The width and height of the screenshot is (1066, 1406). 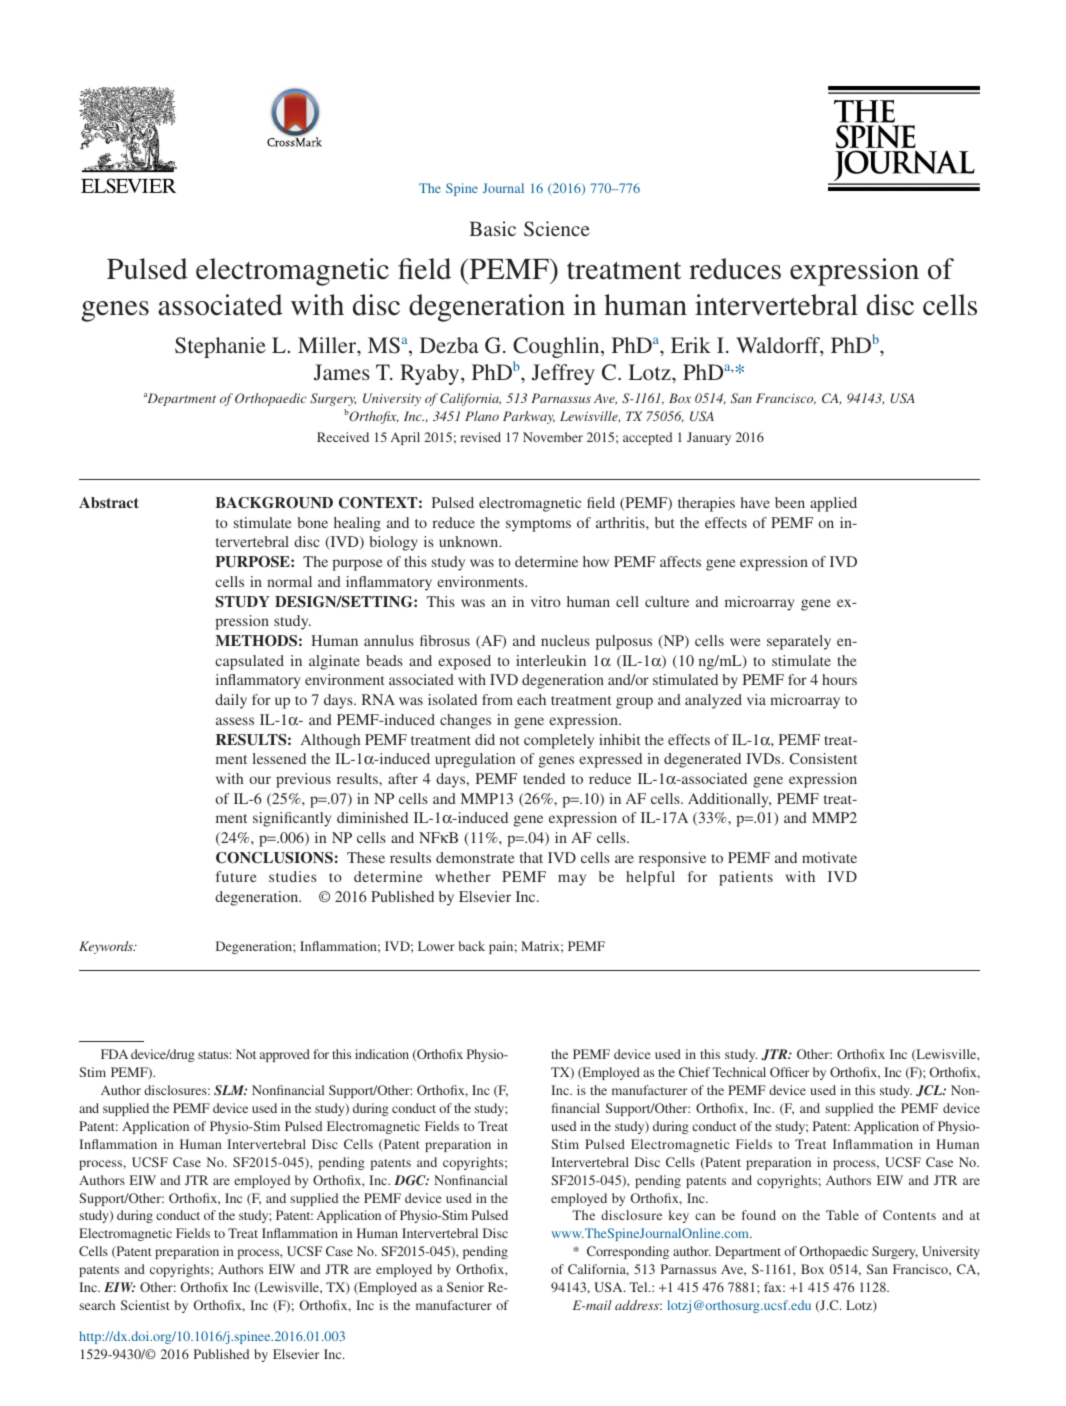 I want to click on Abstract, so click(x=109, y=502).
